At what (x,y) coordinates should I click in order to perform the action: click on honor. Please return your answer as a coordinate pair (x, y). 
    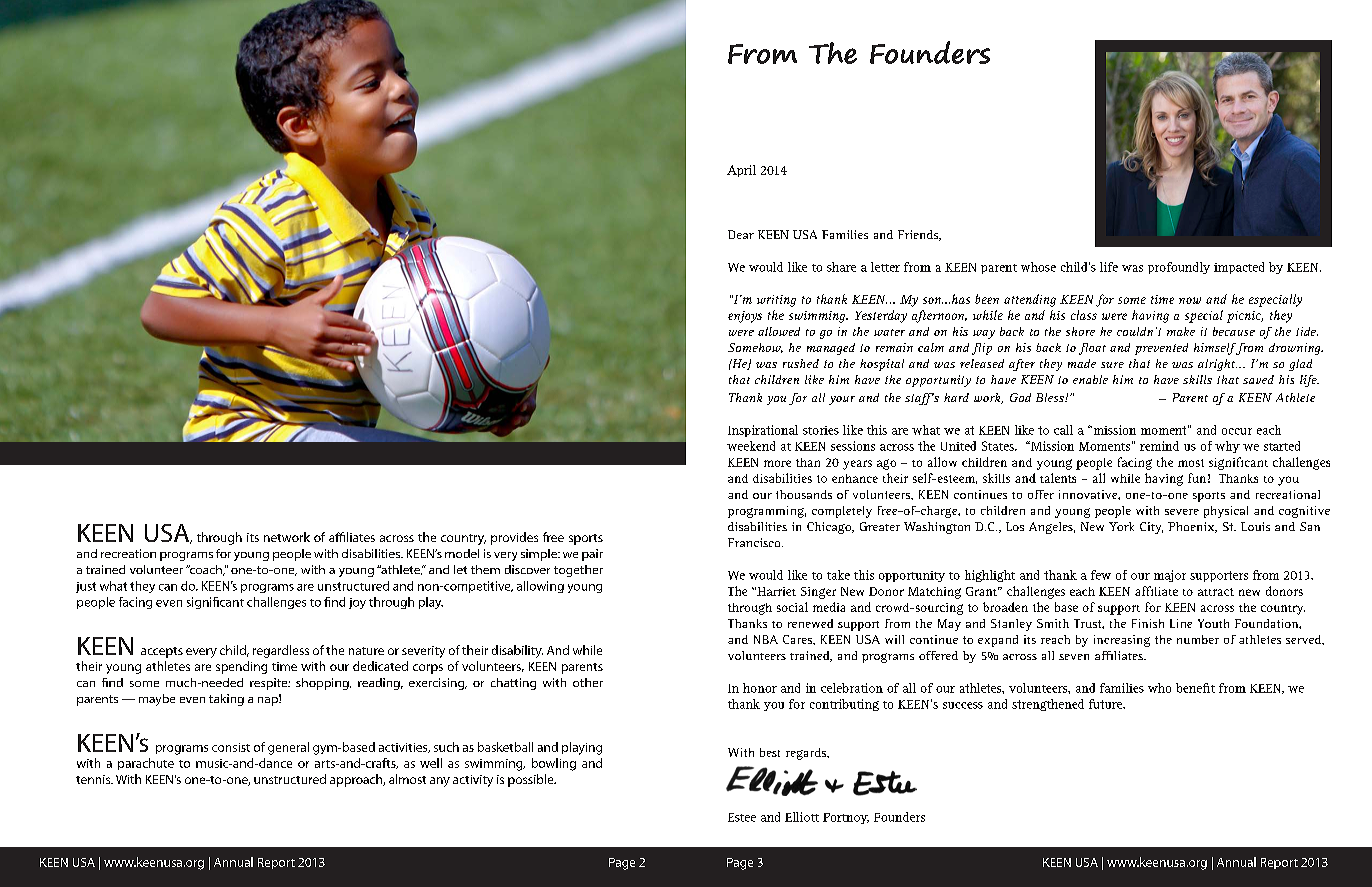
    Looking at the image, I should click on (760, 688).
